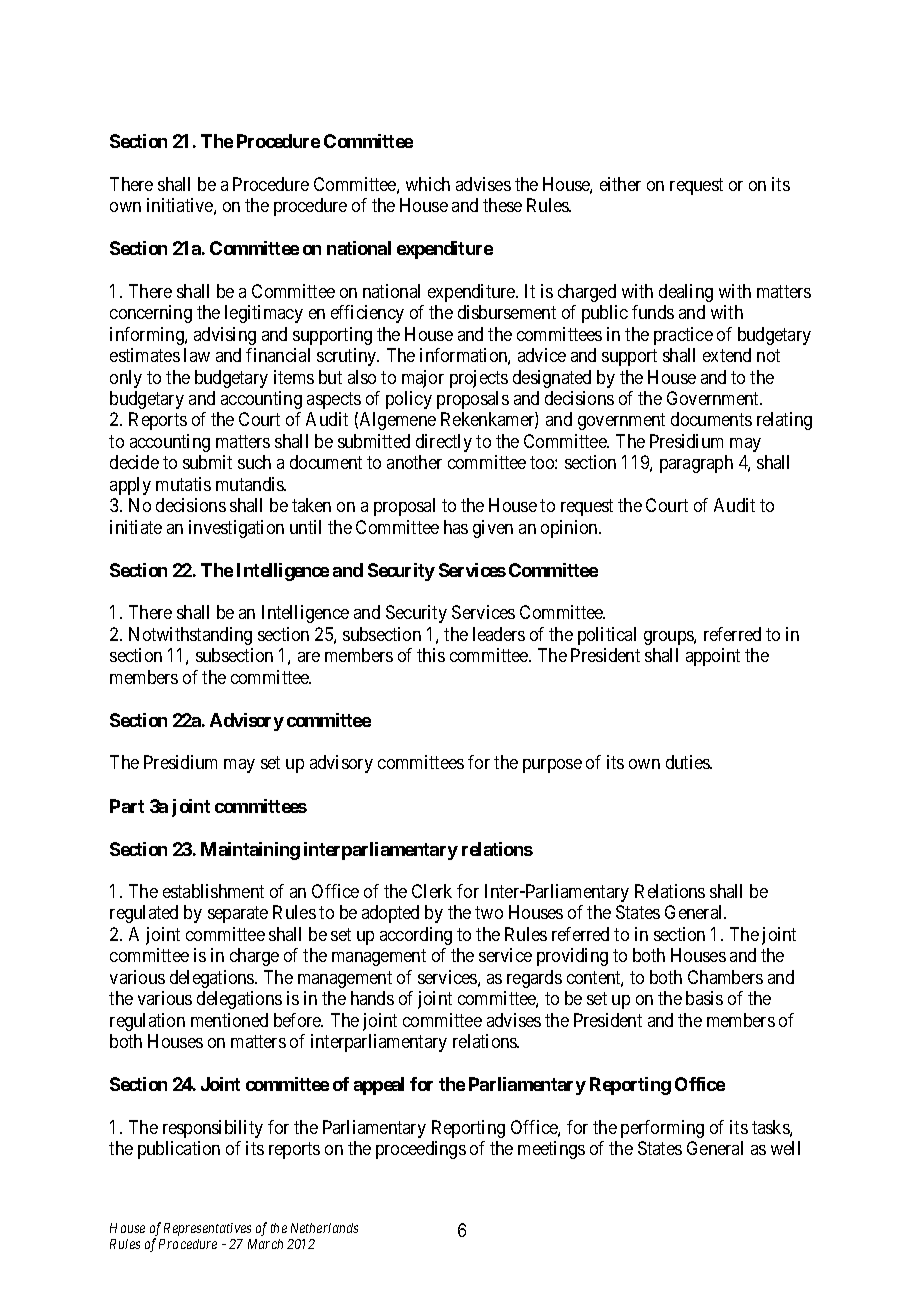 This screenshot has height=1308, width=924. Describe the element at coordinates (213, 891) in the screenshot. I see `establishment` at that location.
